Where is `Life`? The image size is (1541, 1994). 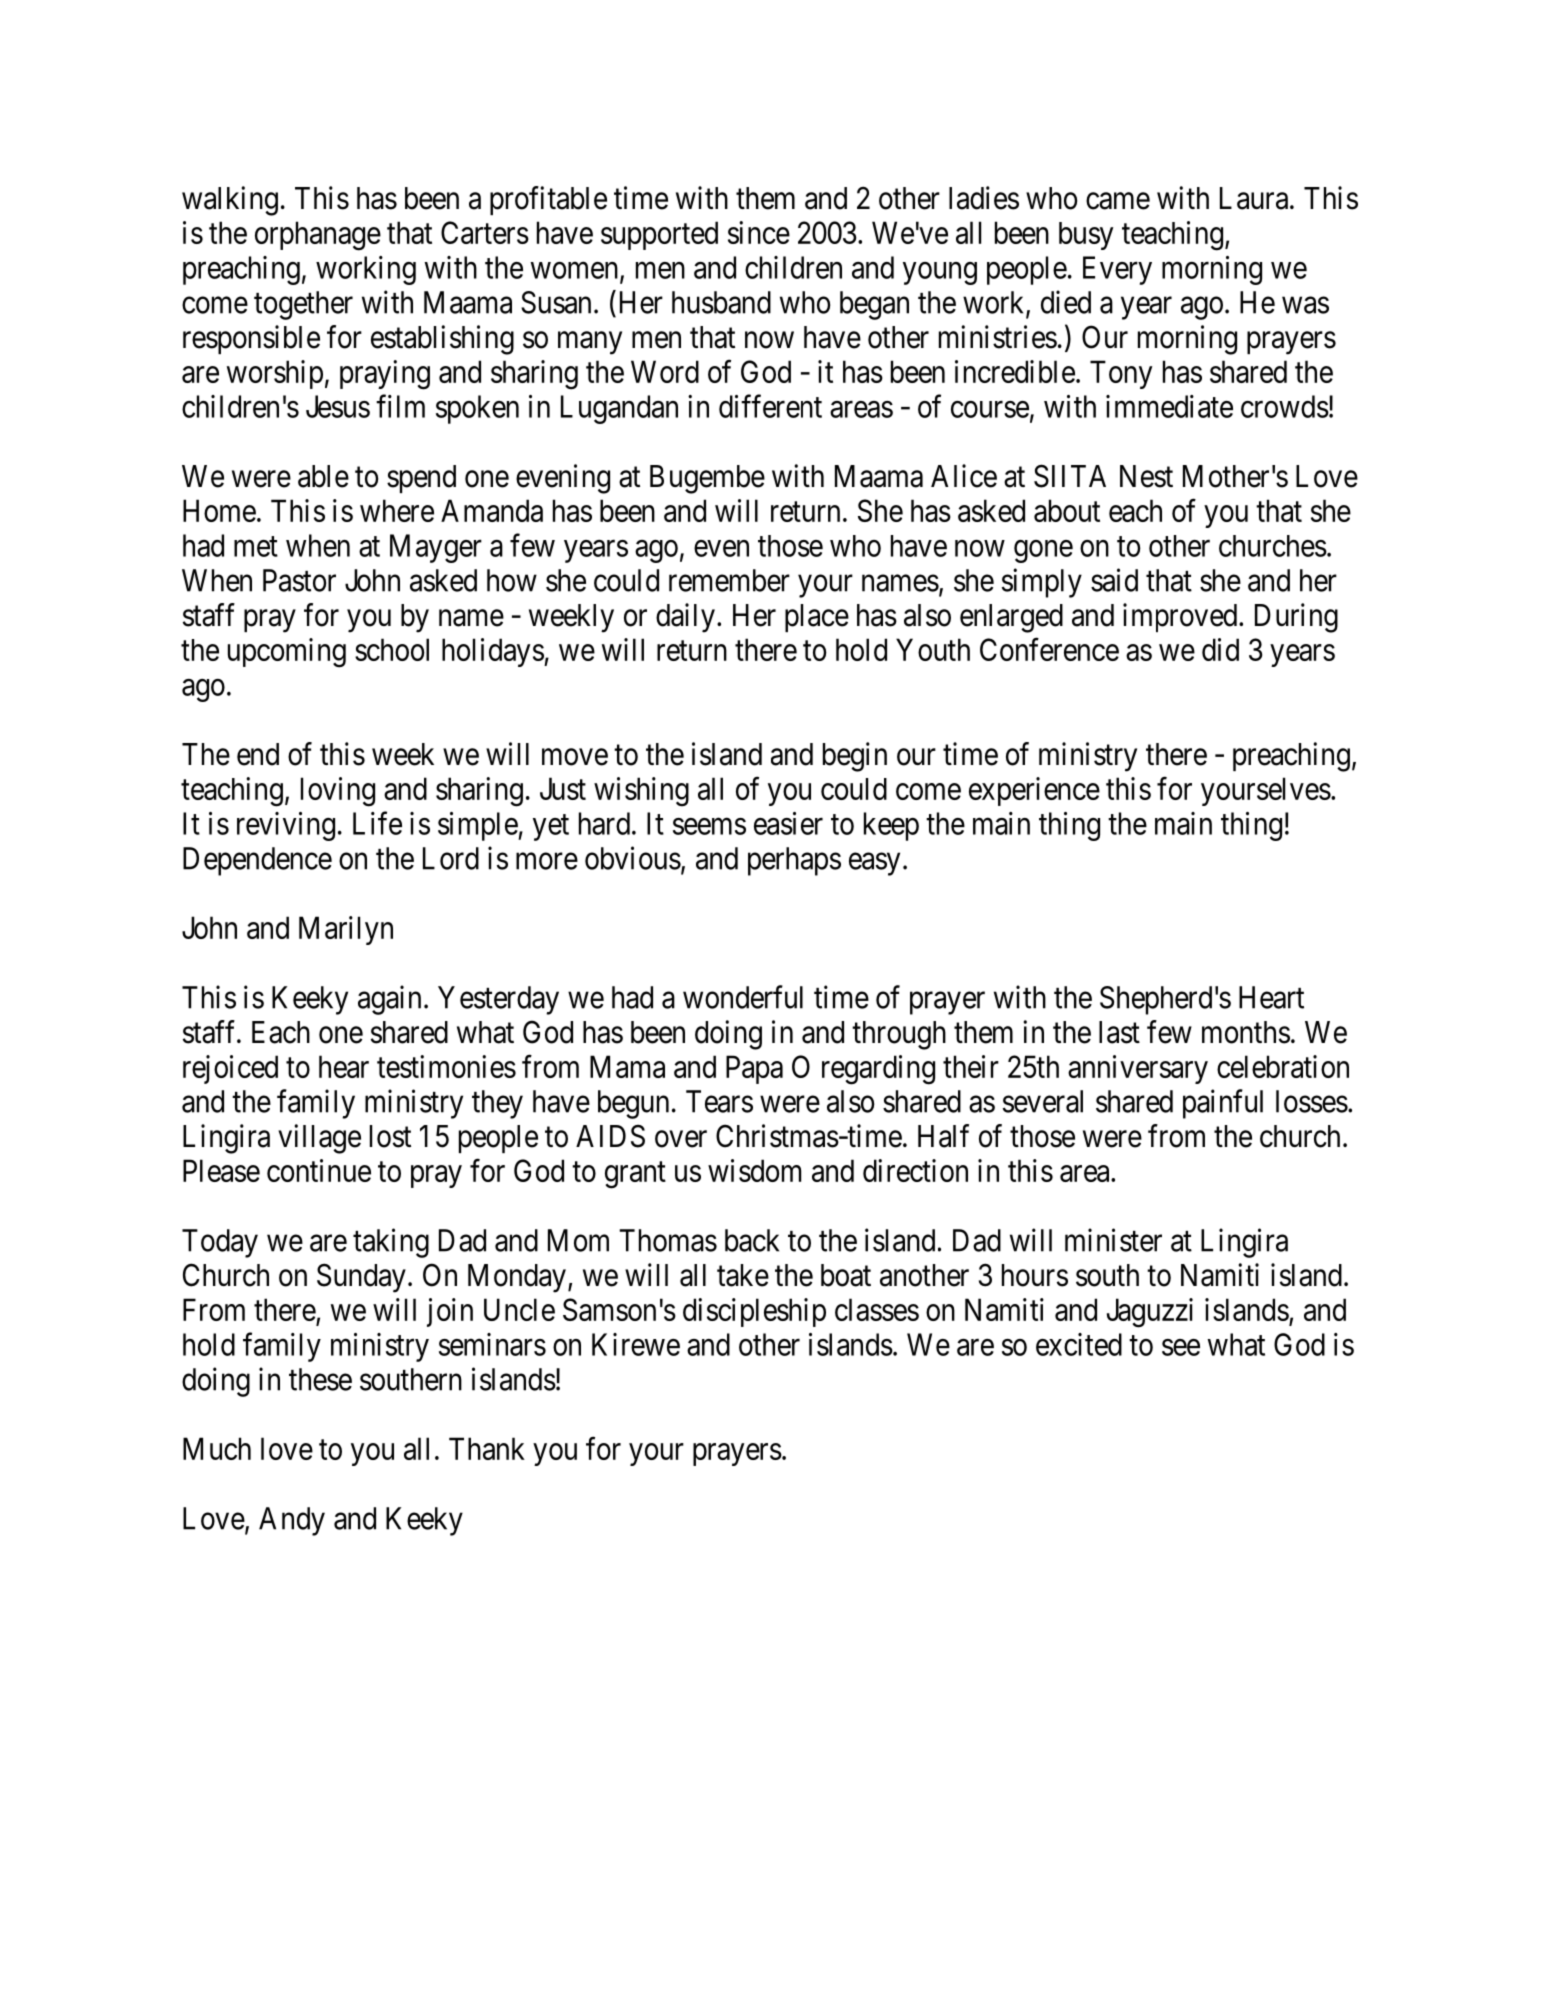
Life is located at coordinates (377, 823).
